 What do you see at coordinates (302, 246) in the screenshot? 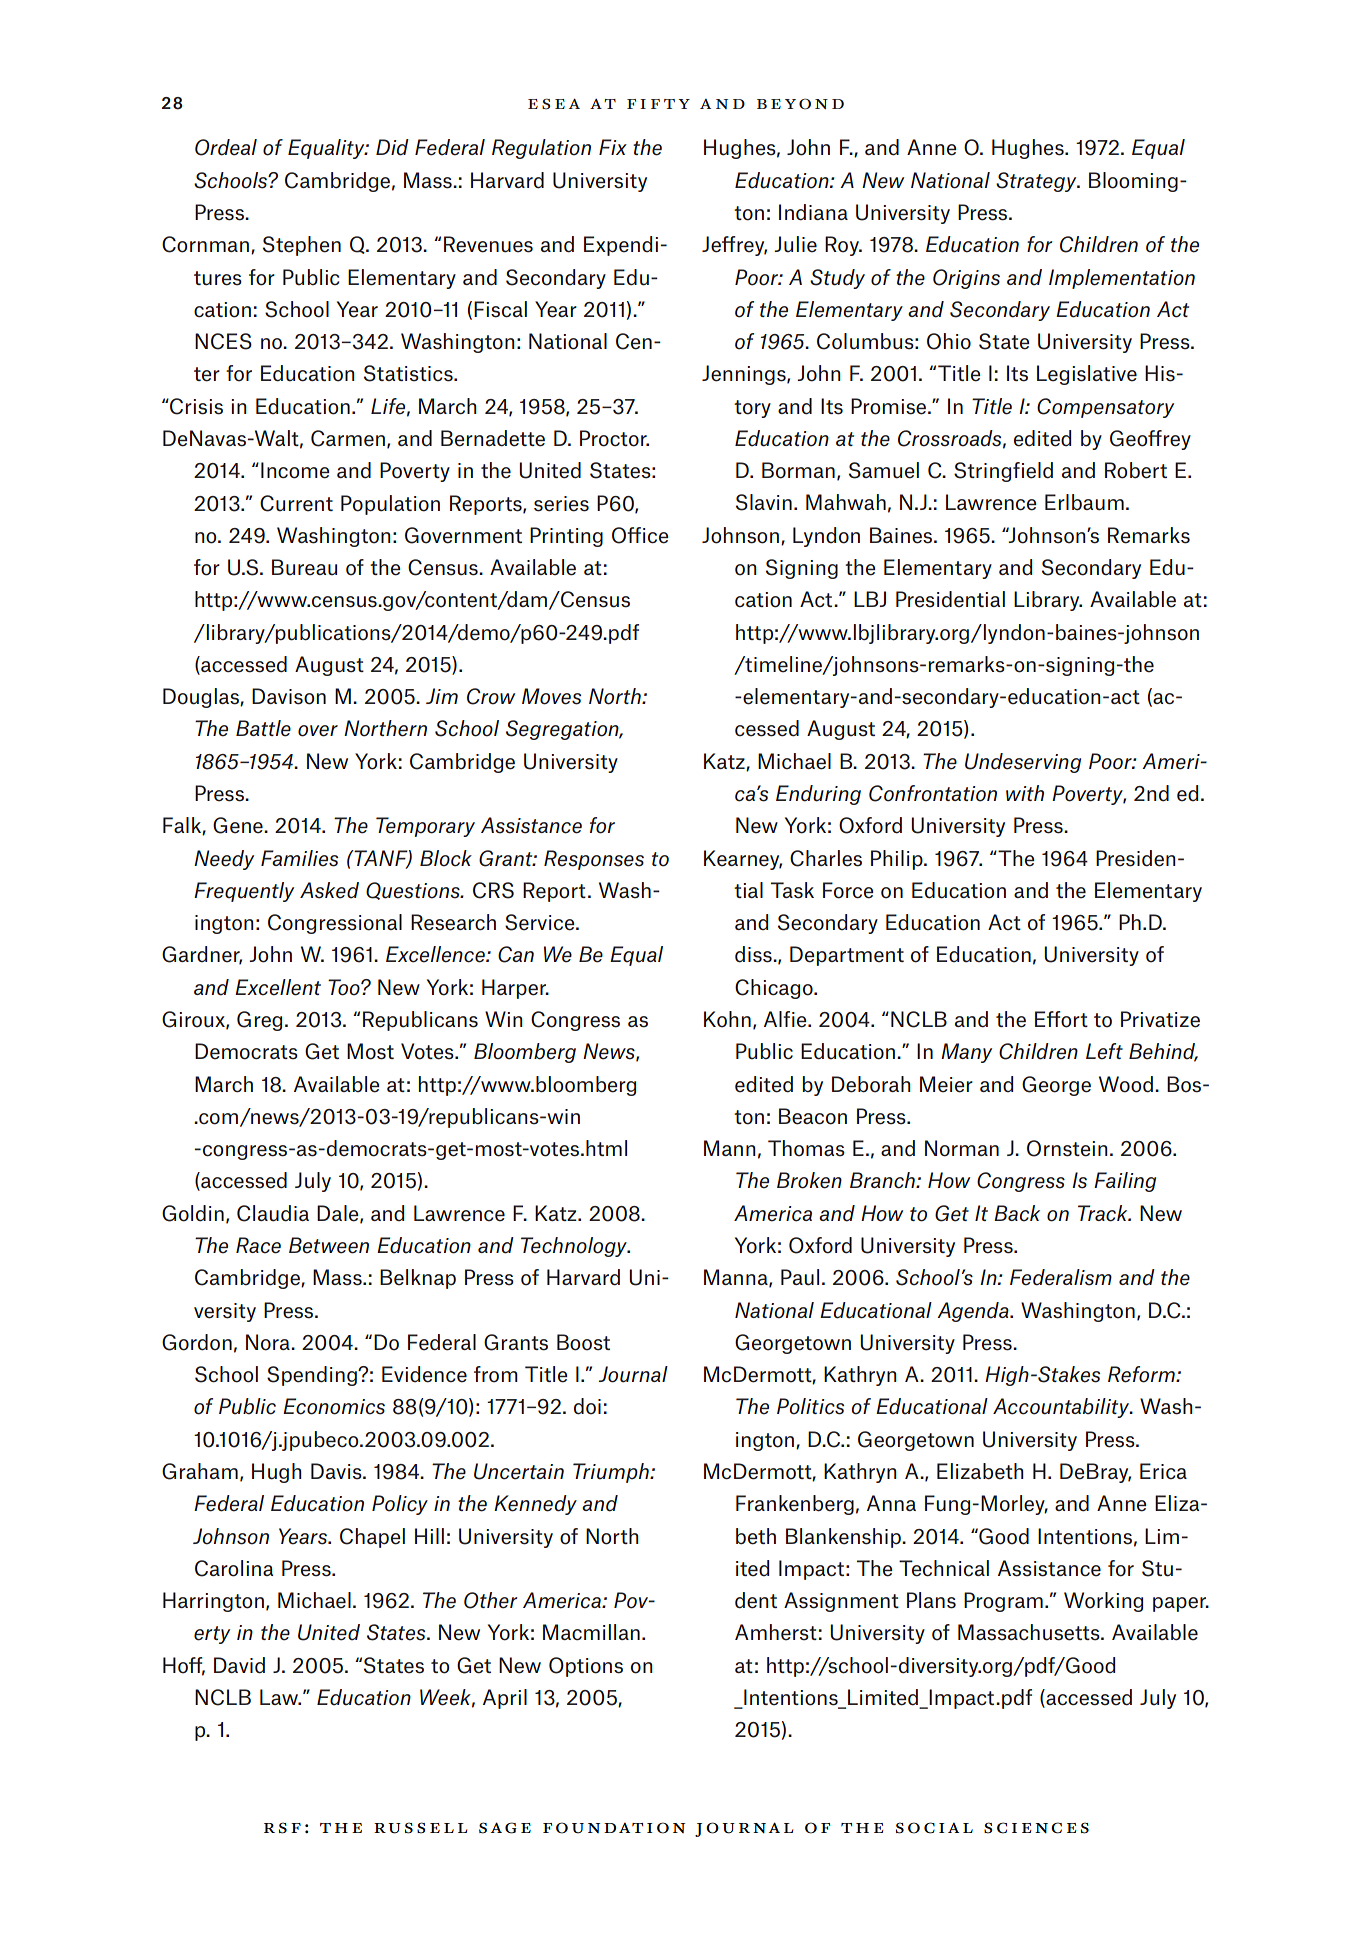
I see `Stephen` at bounding box center [302, 246].
